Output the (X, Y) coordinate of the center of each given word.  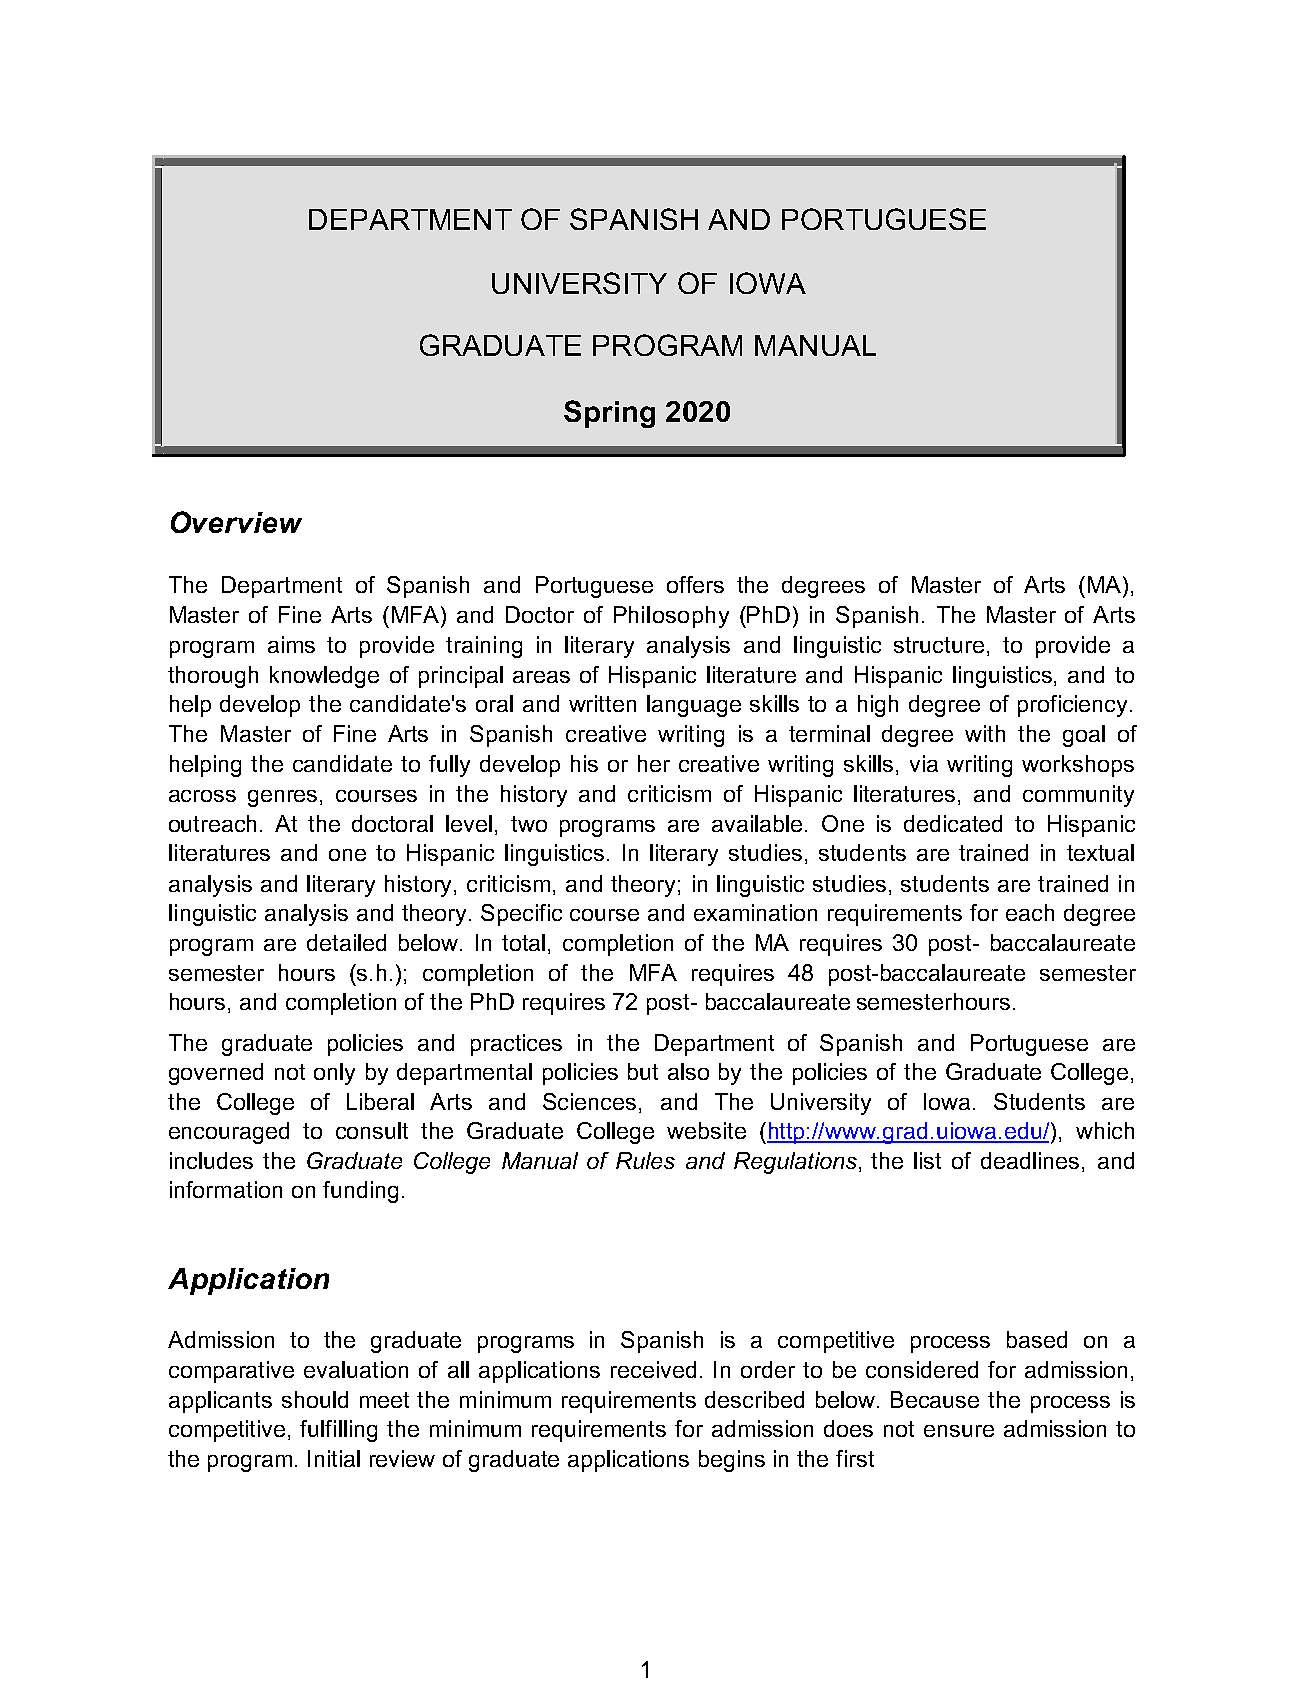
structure (939, 645)
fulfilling (338, 1431)
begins (732, 1461)
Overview (236, 522)
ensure (959, 1431)
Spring (609, 414)
